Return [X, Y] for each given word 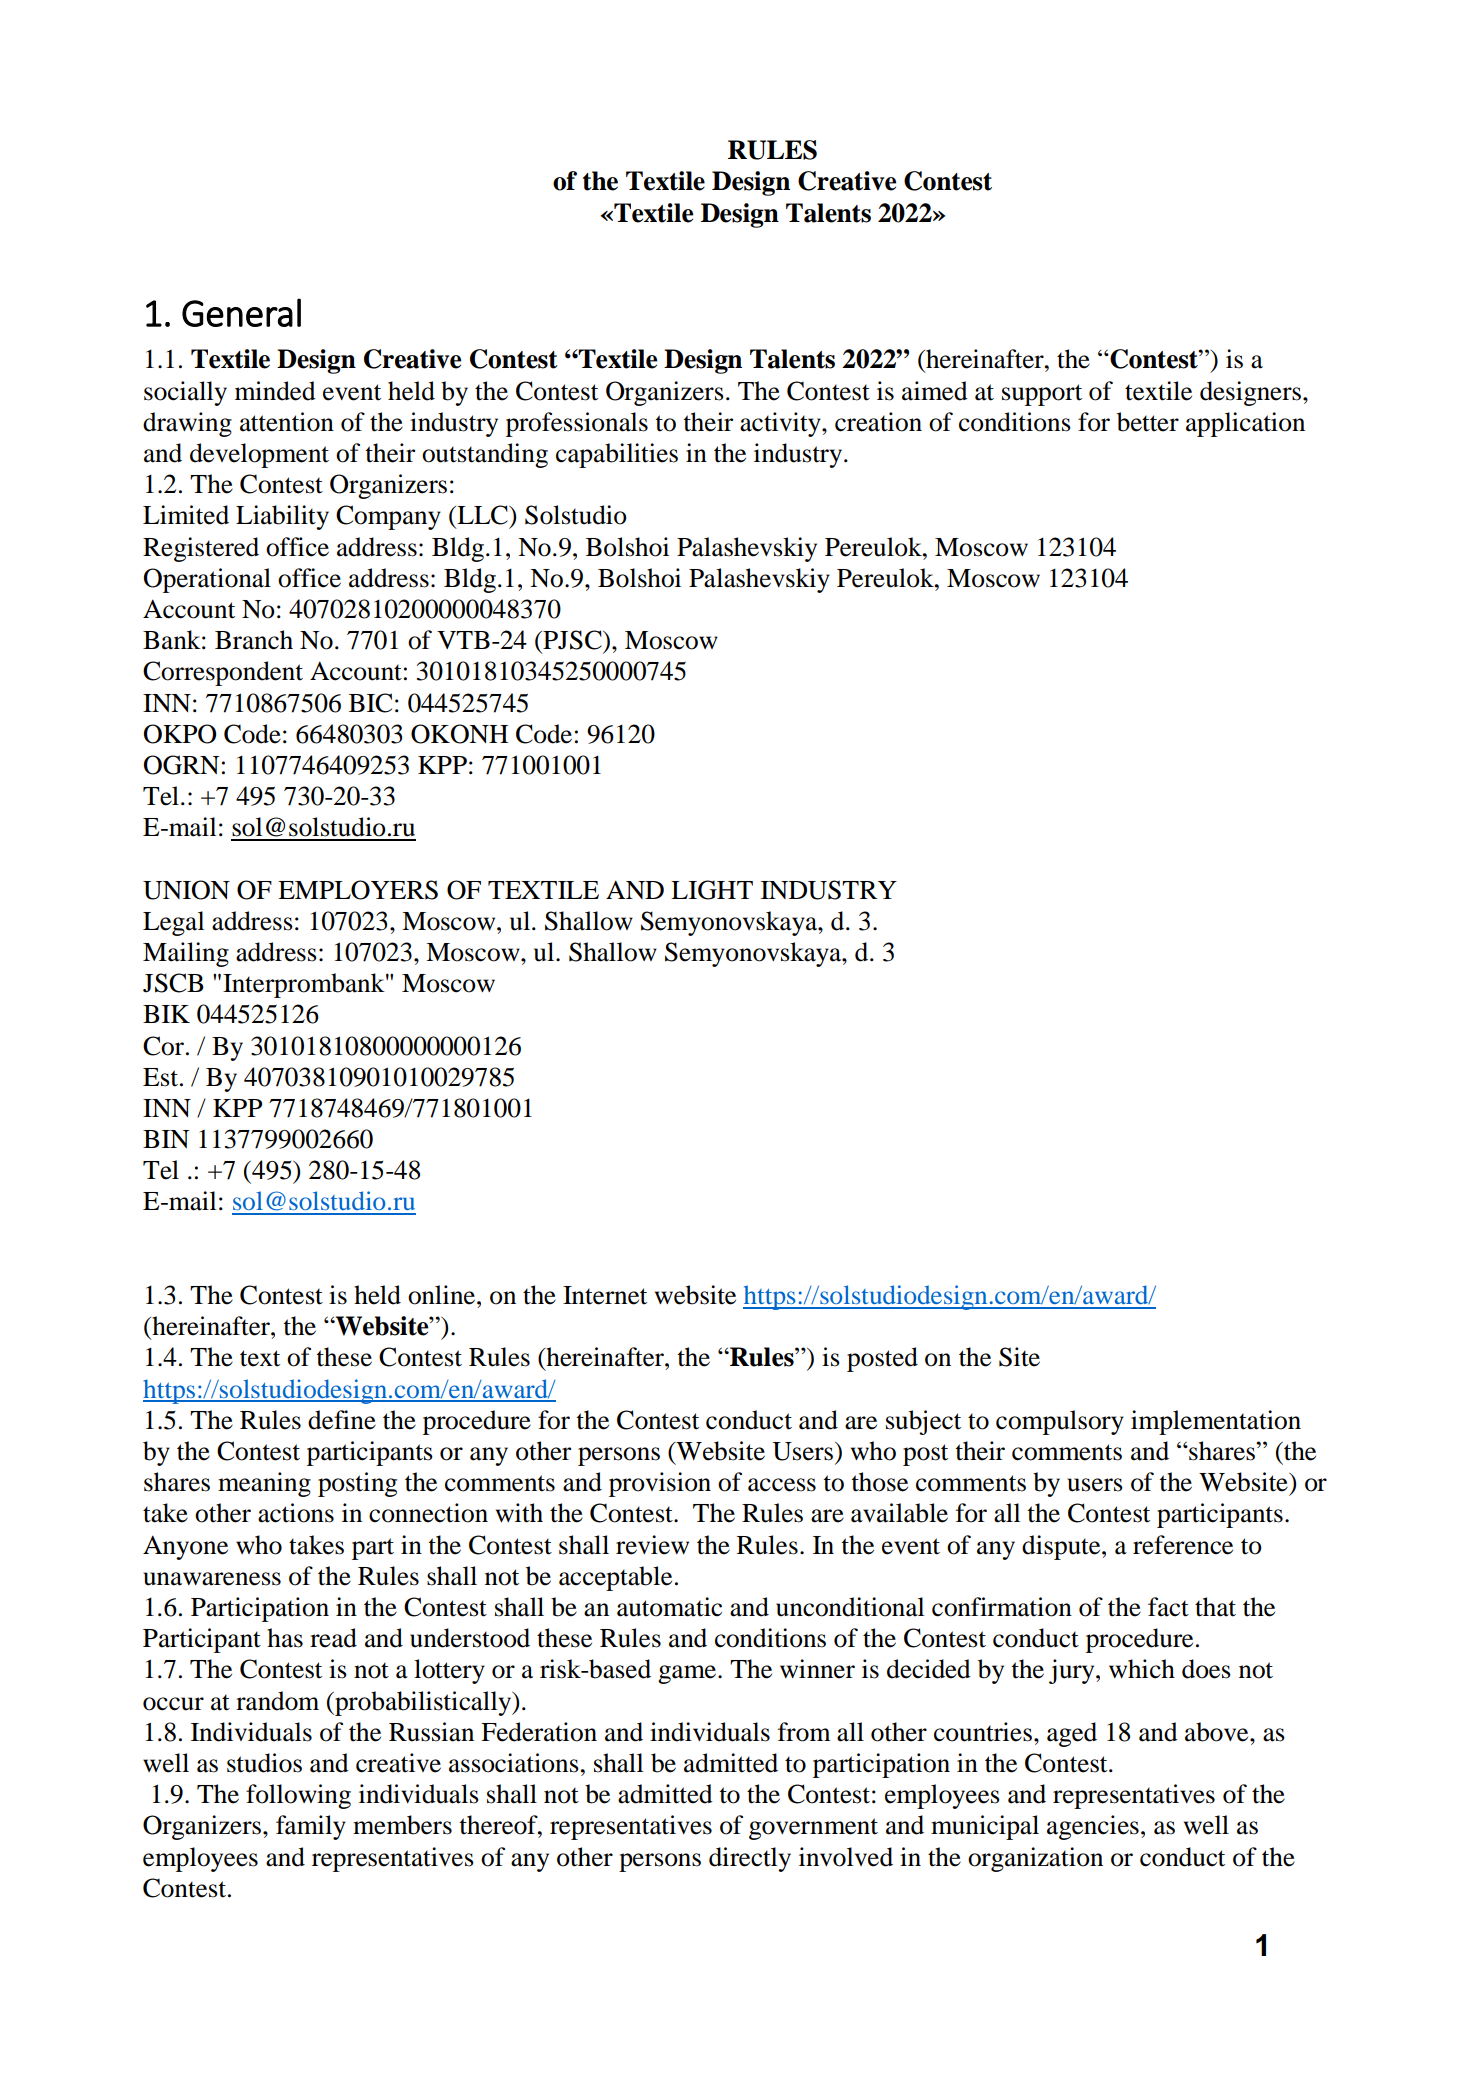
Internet [605, 1295]
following [298, 1796]
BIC [370, 703]
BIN [166, 1139]
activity [781, 424]
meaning [264, 1484]
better [1148, 422]
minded [275, 391]
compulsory [1060, 1422]
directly [750, 1859]
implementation [1216, 1422]
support [1042, 395]
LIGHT [712, 890]
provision [660, 1484]
